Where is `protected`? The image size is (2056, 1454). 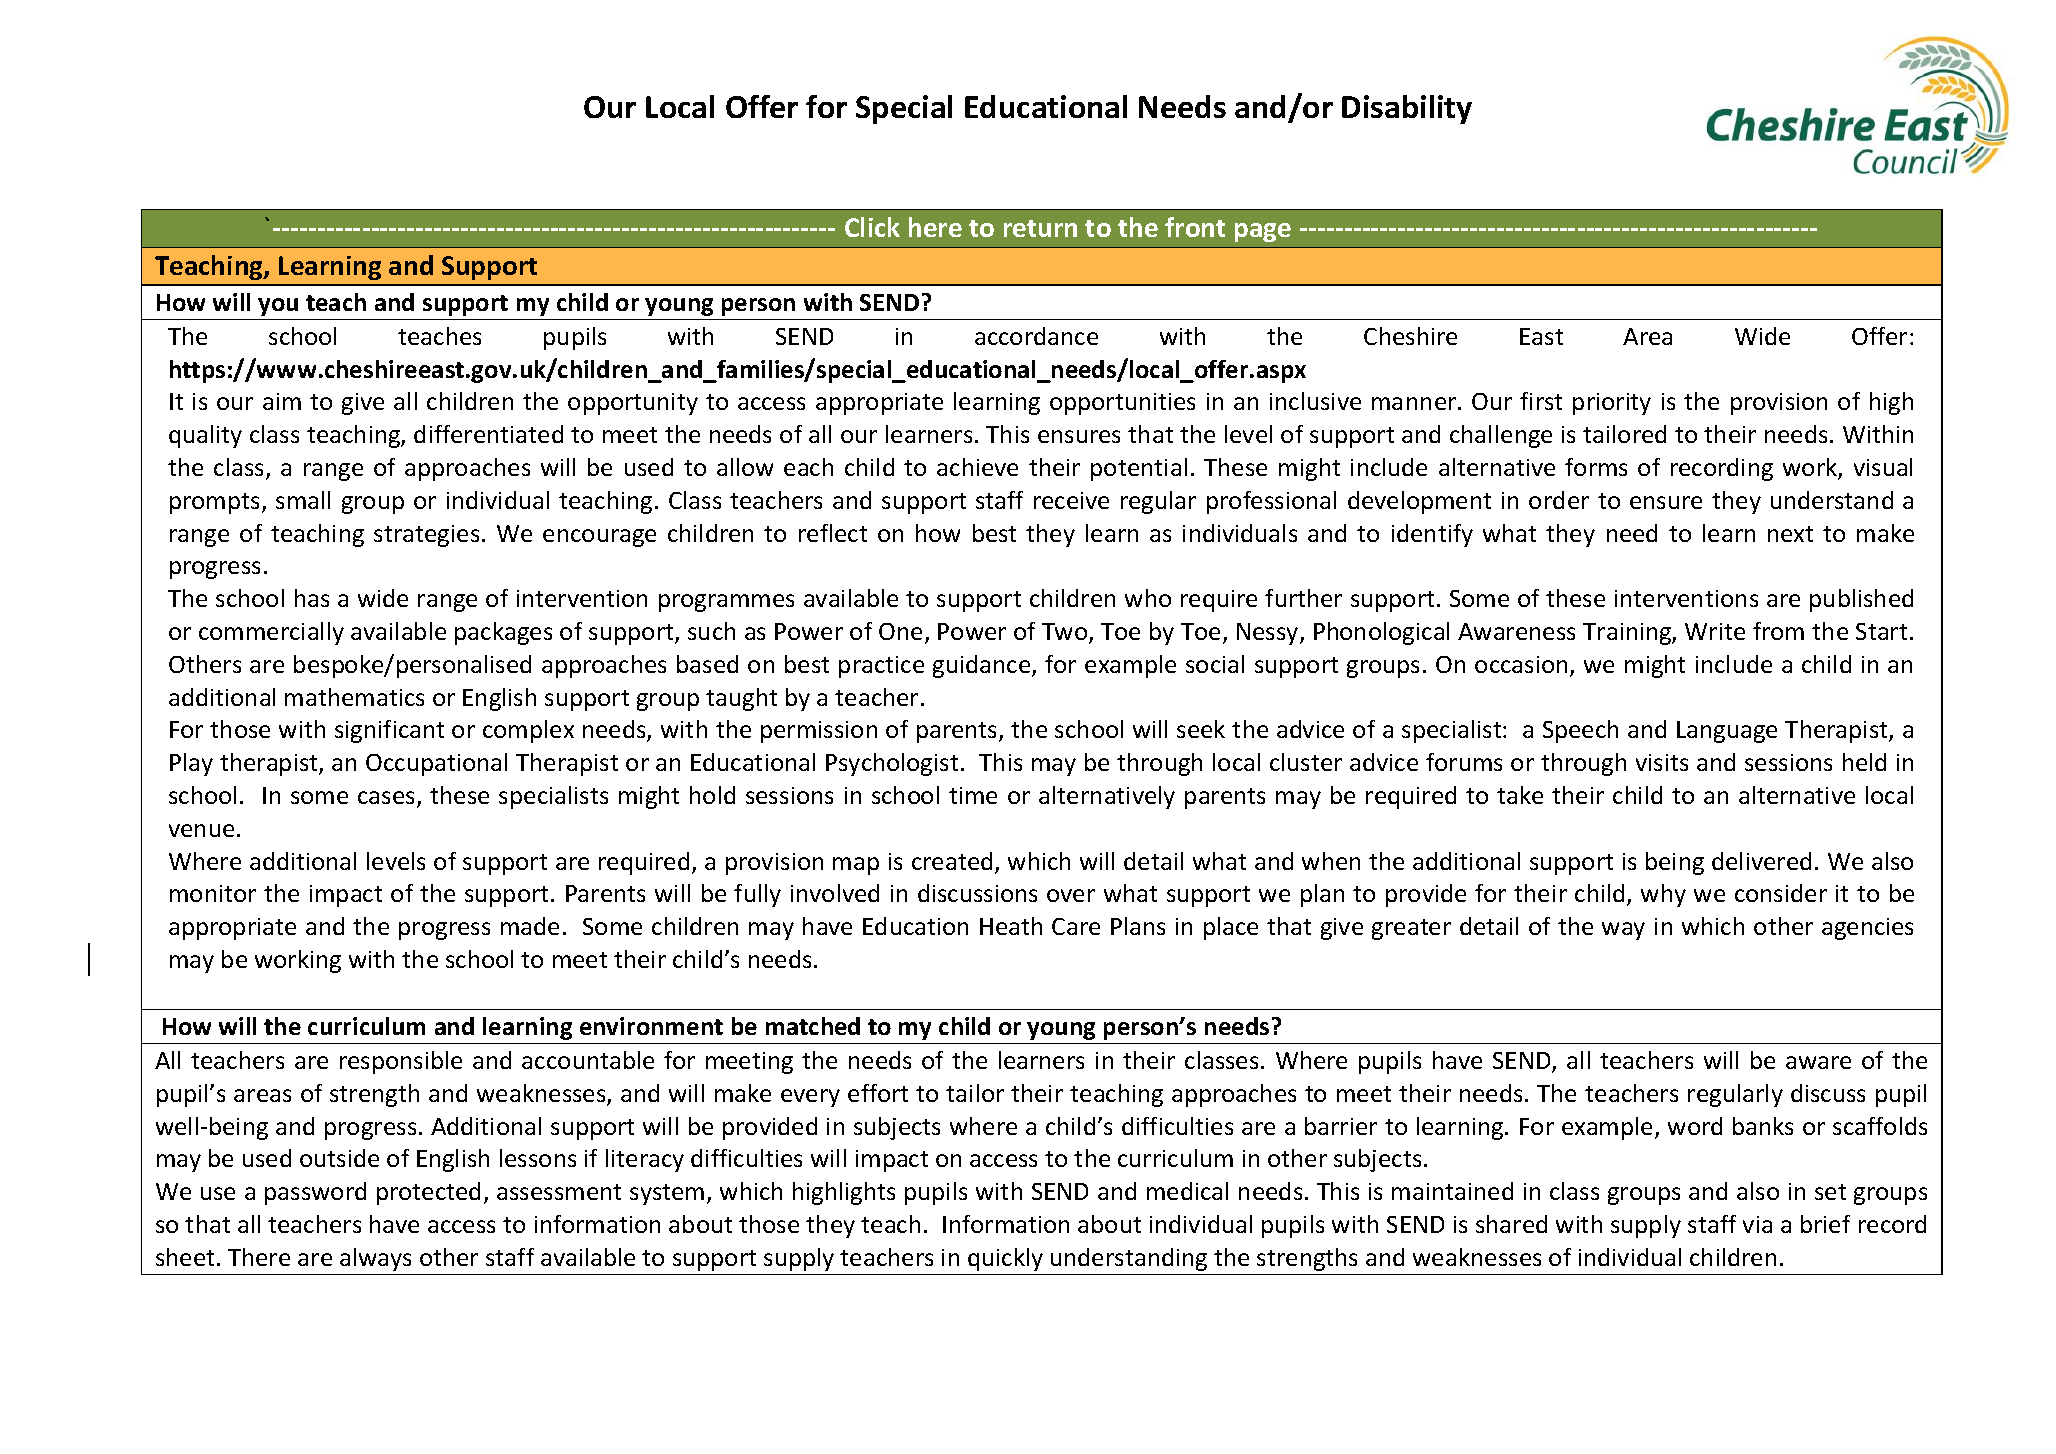 protected is located at coordinates (428, 1193).
